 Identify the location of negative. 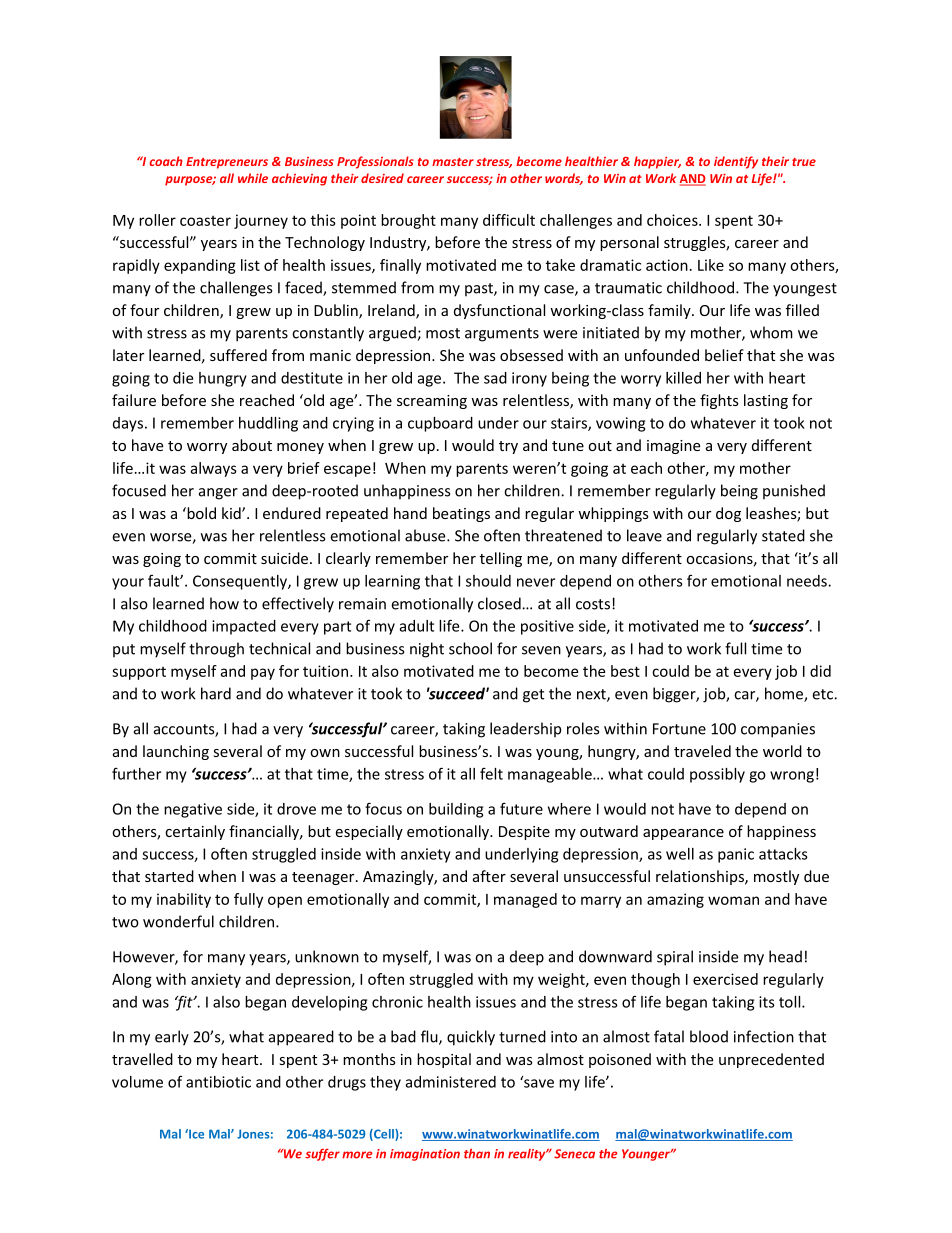
(193, 810).
